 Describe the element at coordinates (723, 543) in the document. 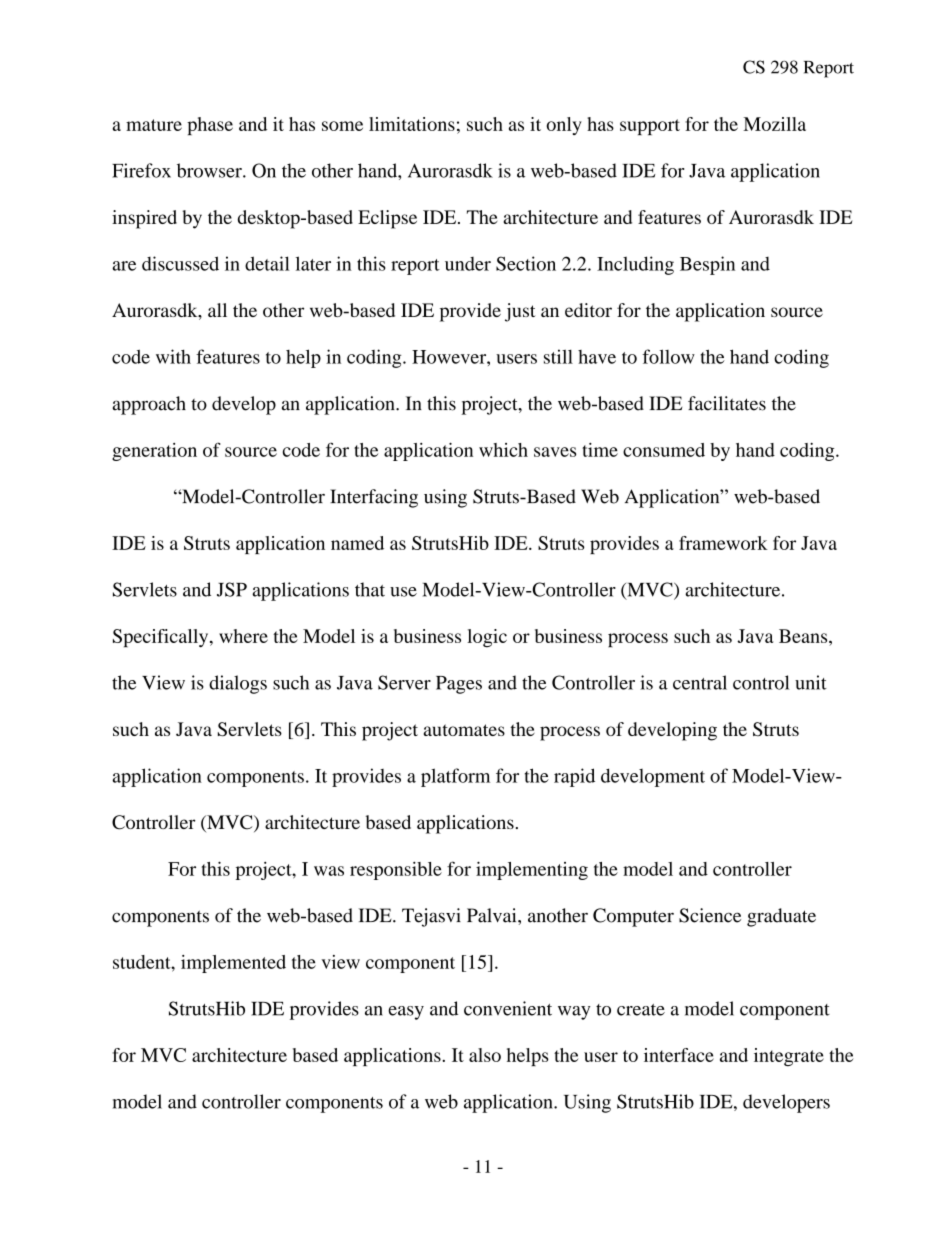

I see `framework` at that location.
